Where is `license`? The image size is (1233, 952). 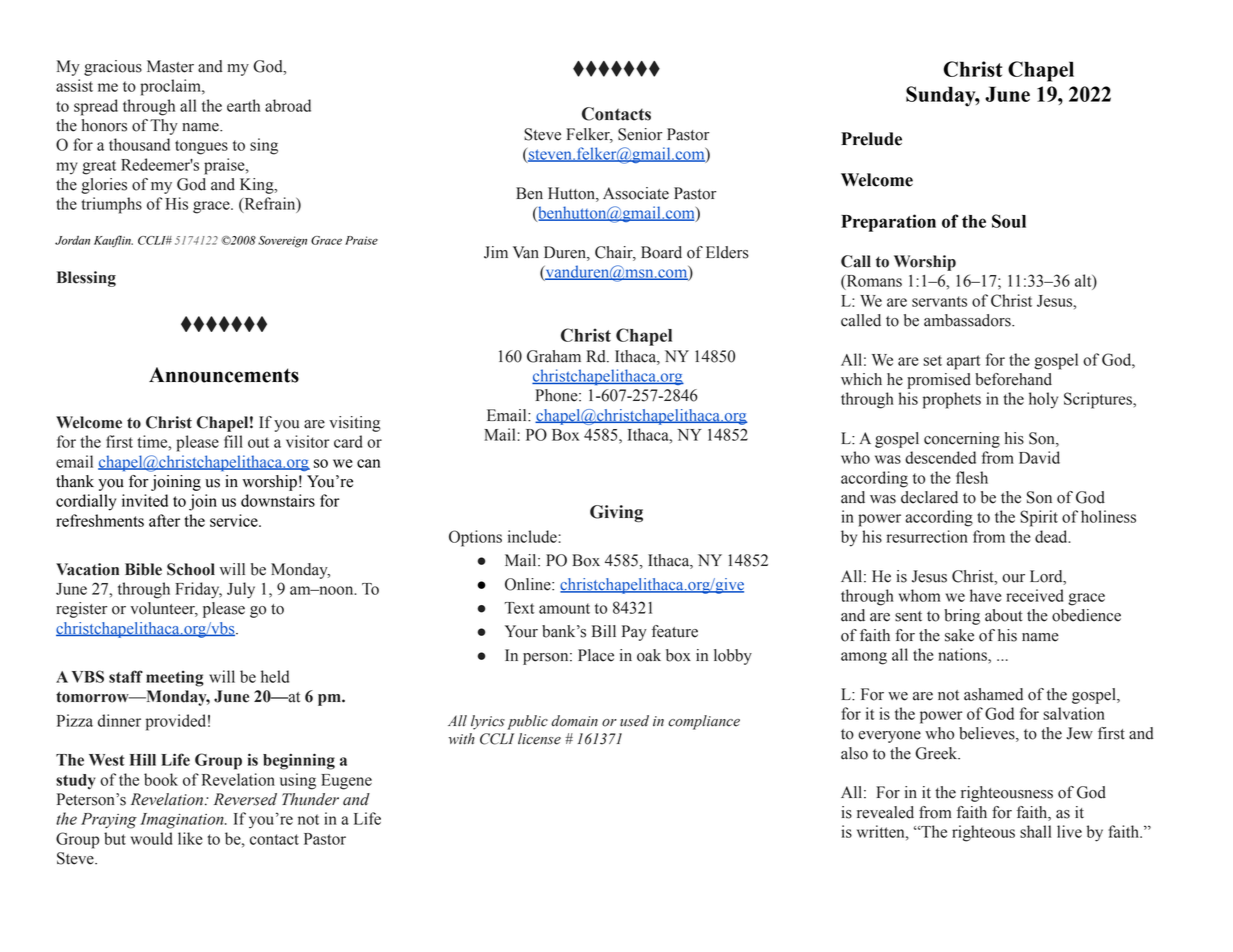 license is located at coordinates (539, 739).
